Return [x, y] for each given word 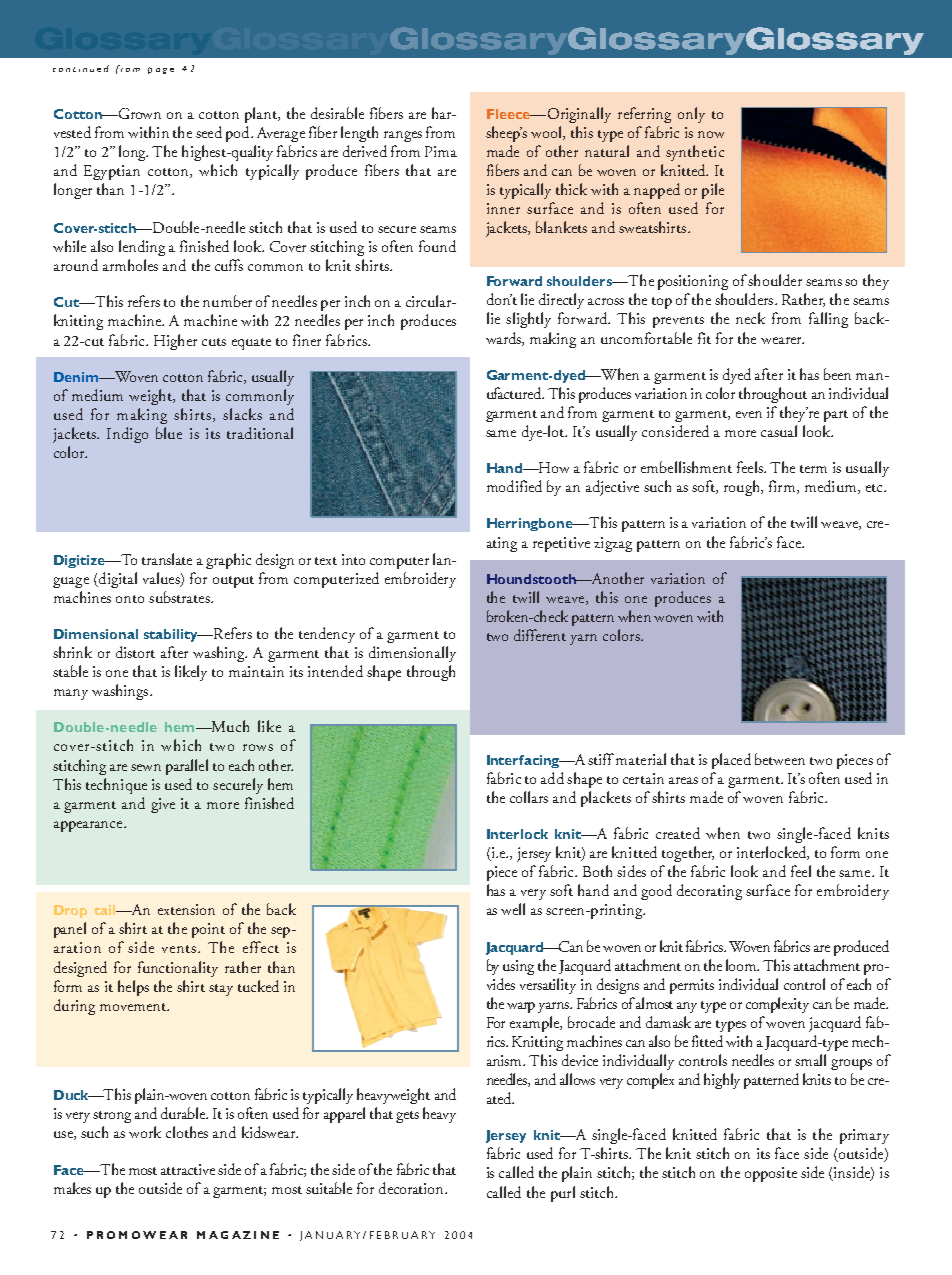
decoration [412, 1188]
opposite [771, 1174]
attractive [188, 1169]
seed [209, 132]
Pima [441, 151]
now [711, 134]
